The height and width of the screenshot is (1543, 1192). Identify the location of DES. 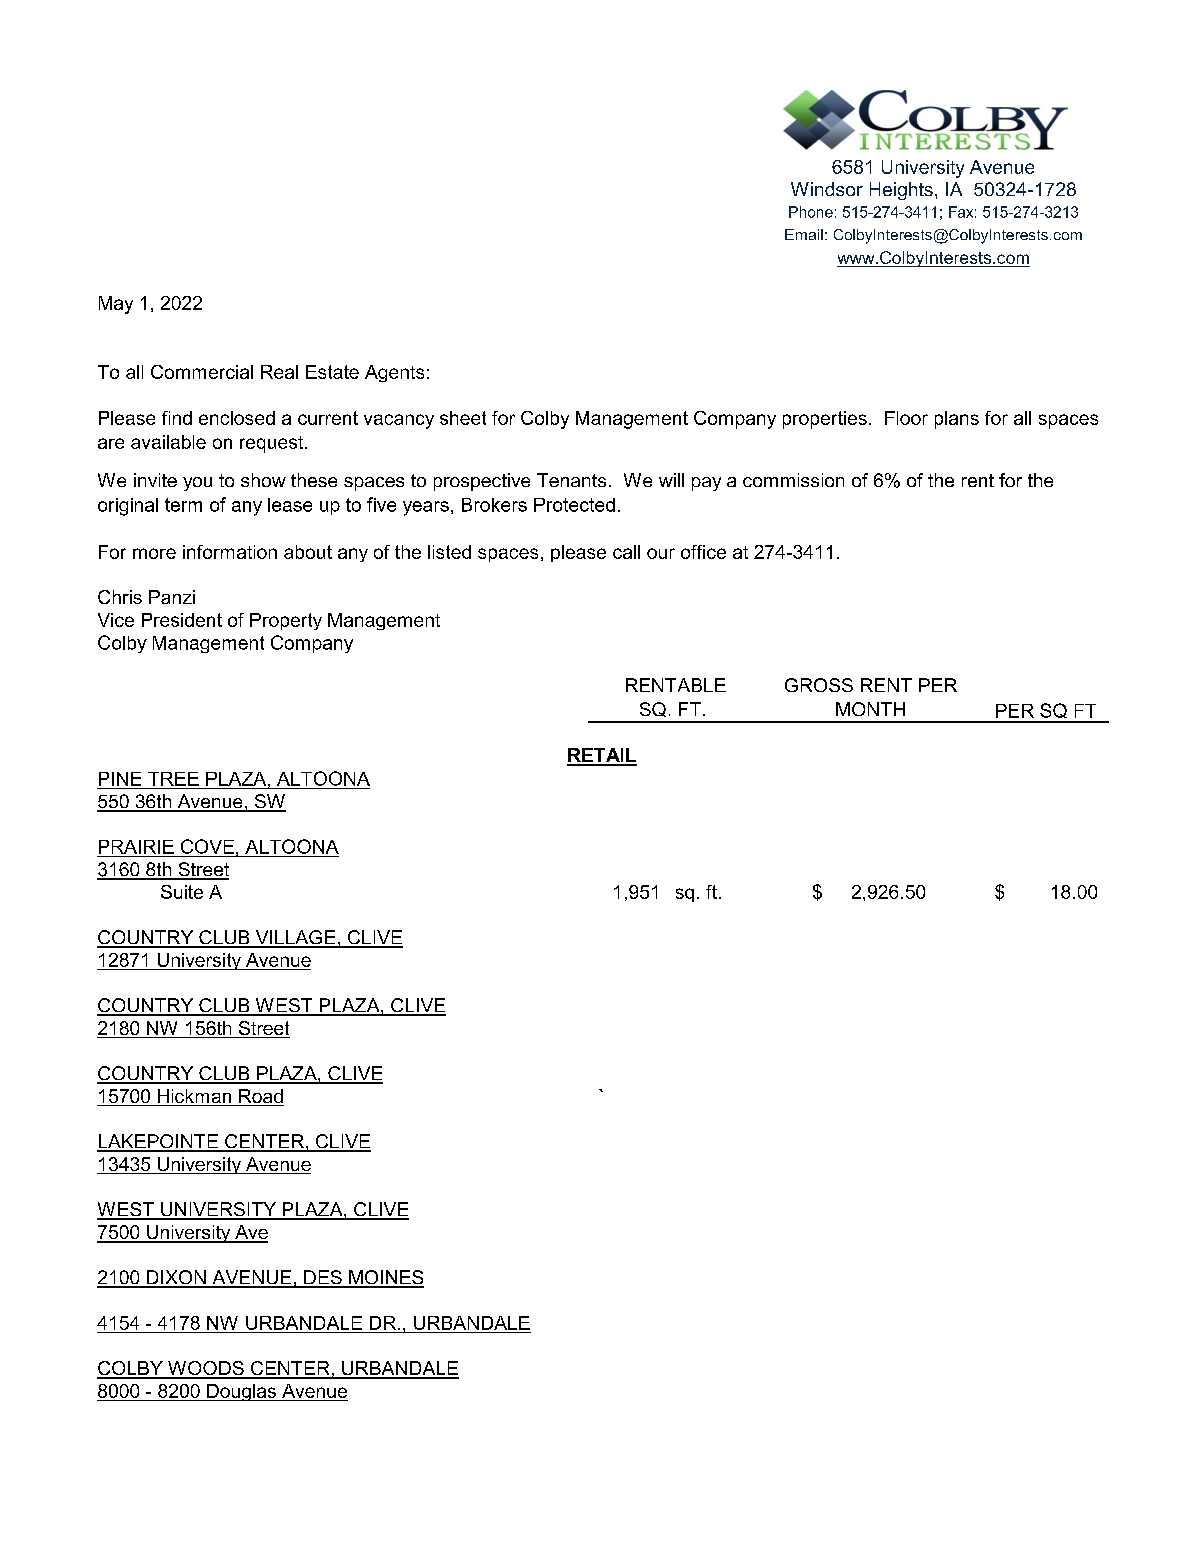
(323, 1278).
